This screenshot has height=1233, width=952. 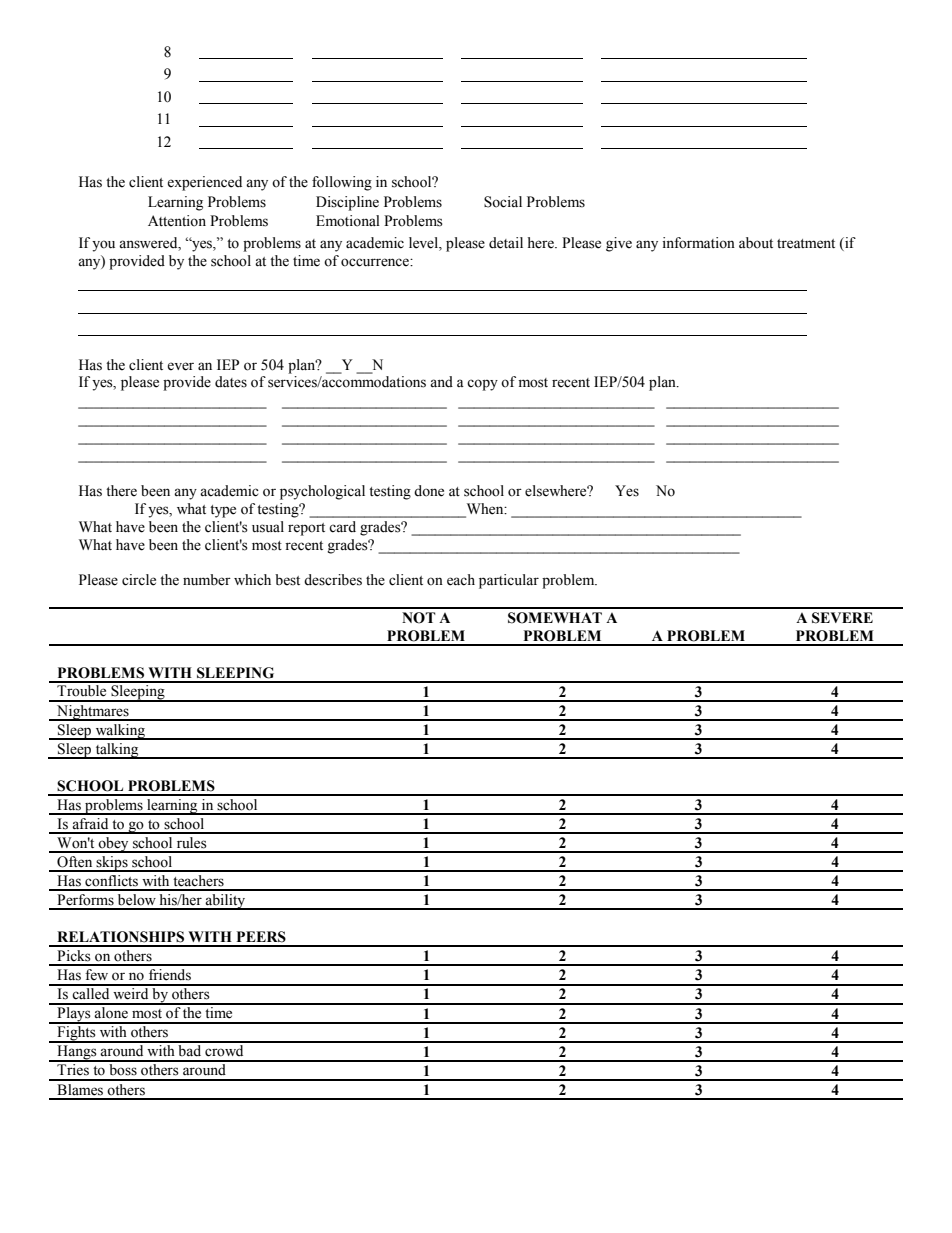 What do you see at coordinates (509, 581) in the screenshot?
I see `particular` at bounding box center [509, 581].
